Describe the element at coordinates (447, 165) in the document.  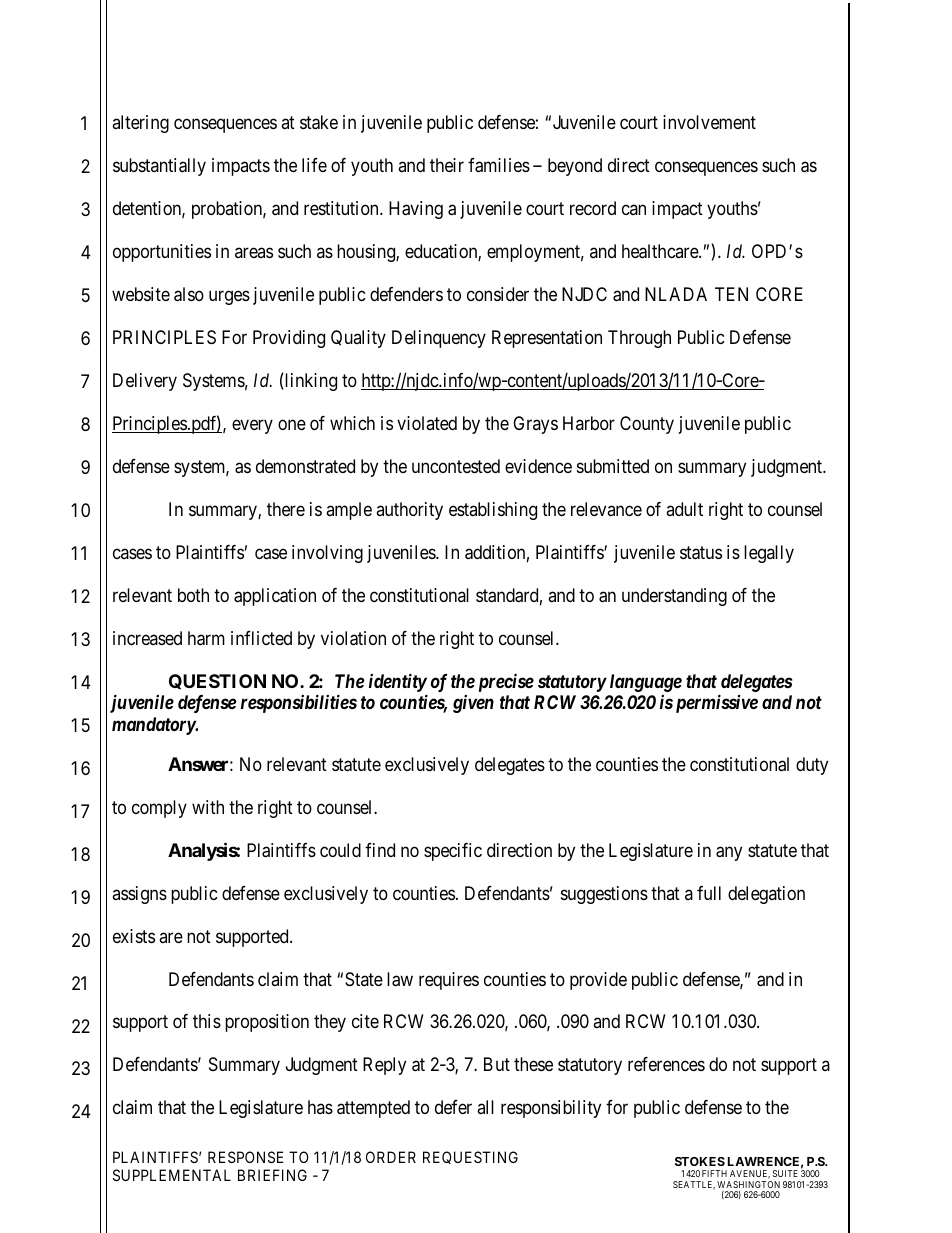
I see `their` at that location.
